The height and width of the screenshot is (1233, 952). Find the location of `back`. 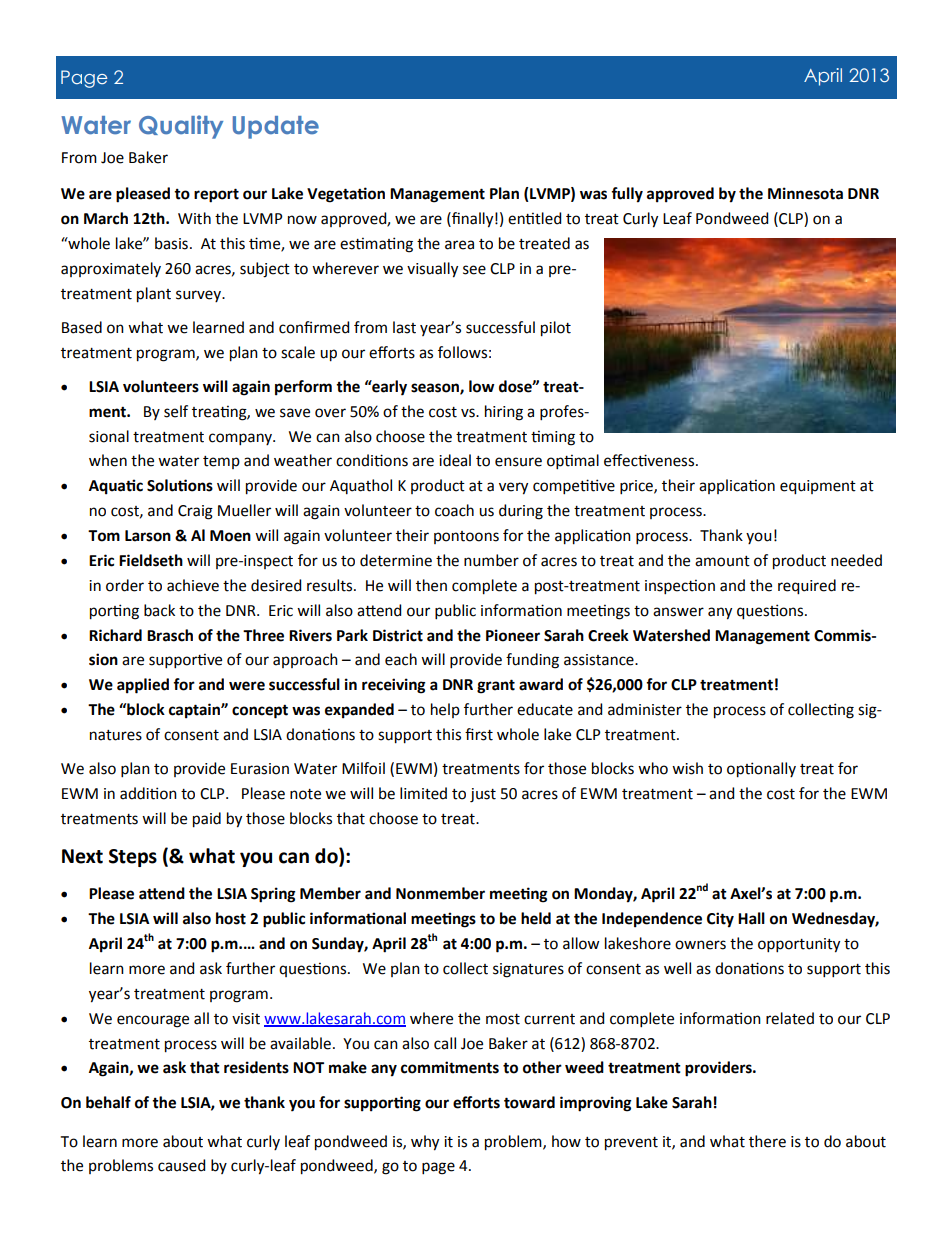

back is located at coordinates (159, 610).
